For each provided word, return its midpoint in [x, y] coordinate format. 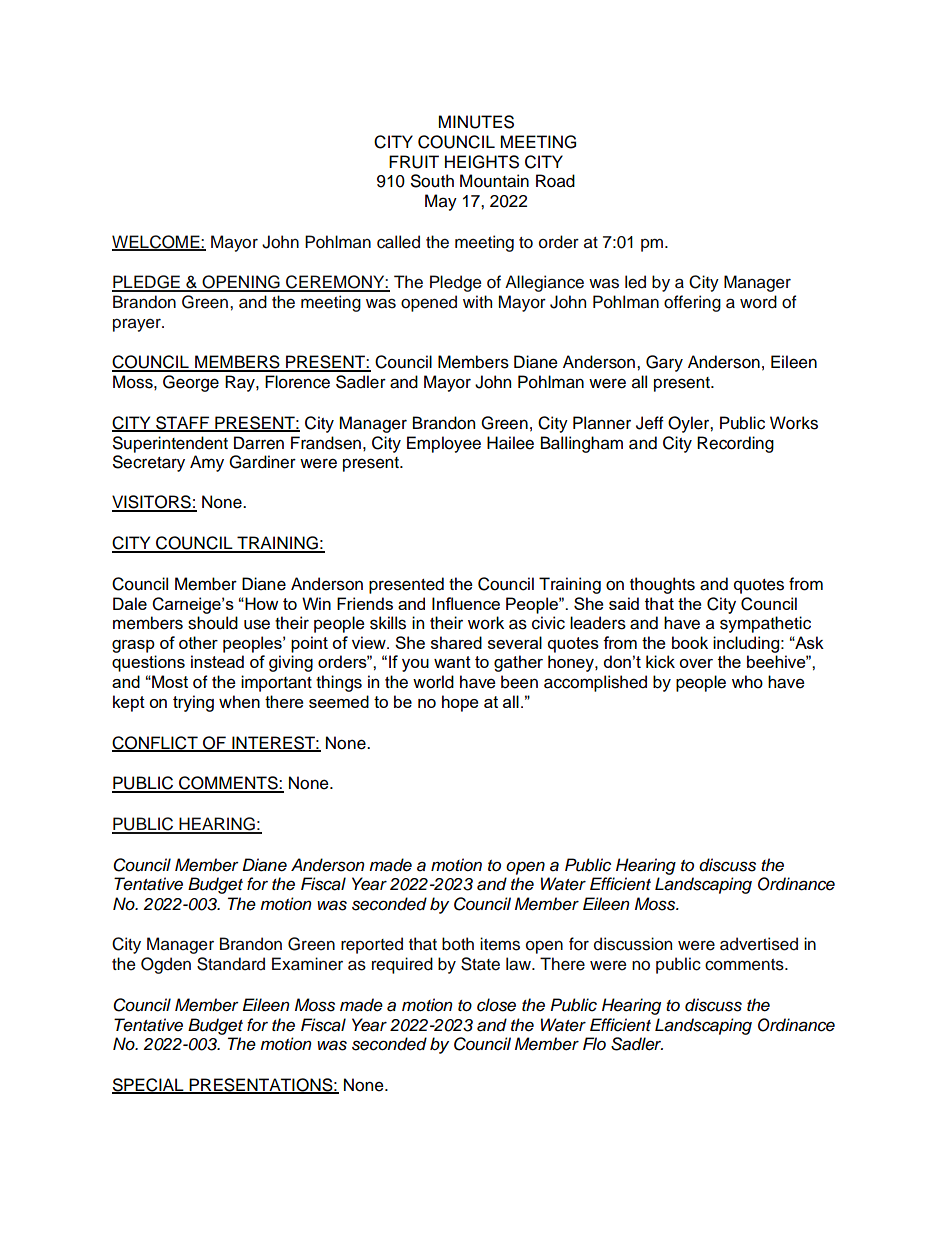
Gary [664, 363]
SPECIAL [149, 1086]
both [458, 944]
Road [555, 181]
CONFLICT [156, 743]
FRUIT [414, 162]
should [213, 623]
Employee [444, 444]
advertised [759, 944]
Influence [466, 603]
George [191, 383]
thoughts [662, 585]
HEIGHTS [482, 162]
